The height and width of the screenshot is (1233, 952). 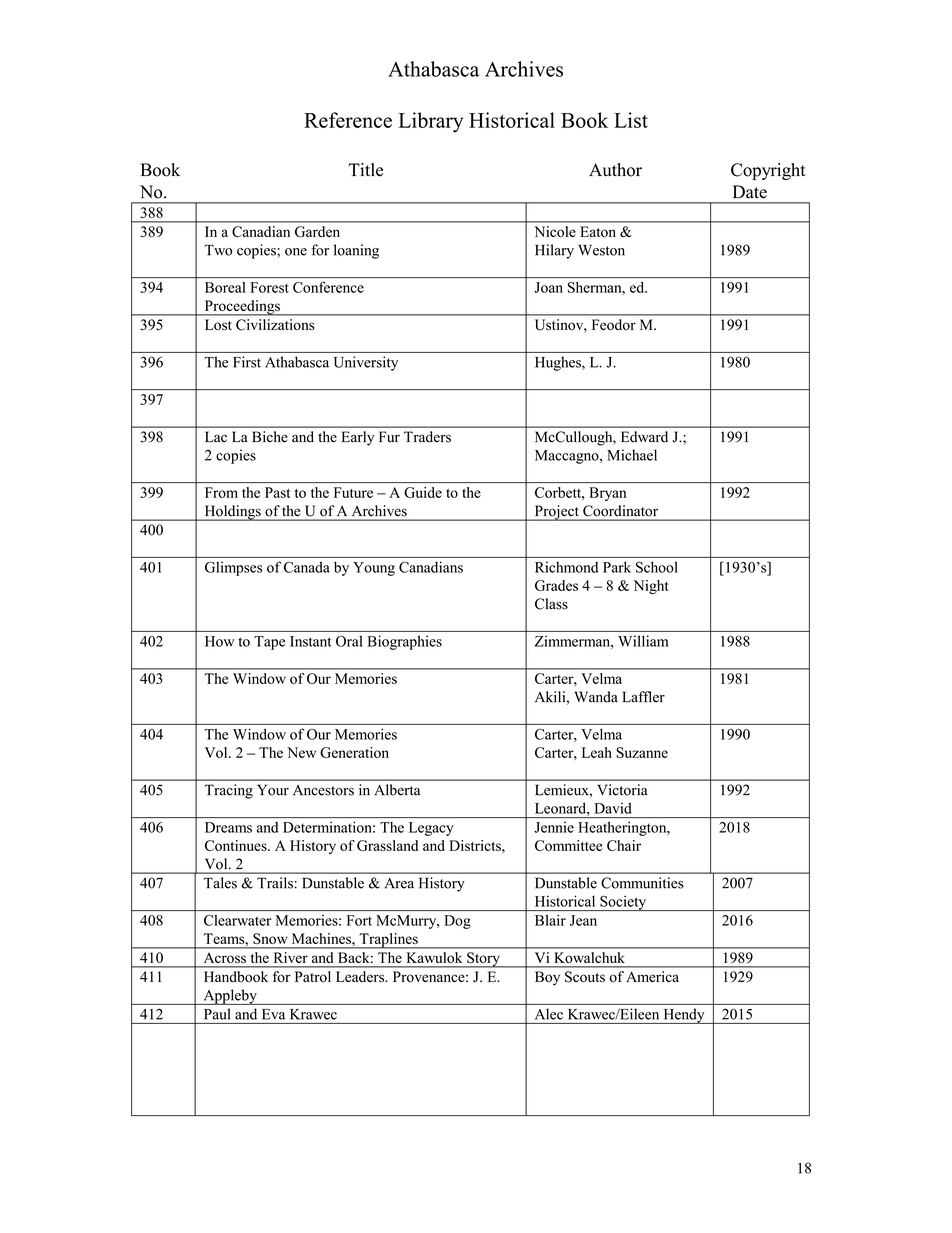 What do you see at coordinates (768, 171) in the screenshot?
I see `Copyright` at bounding box center [768, 171].
